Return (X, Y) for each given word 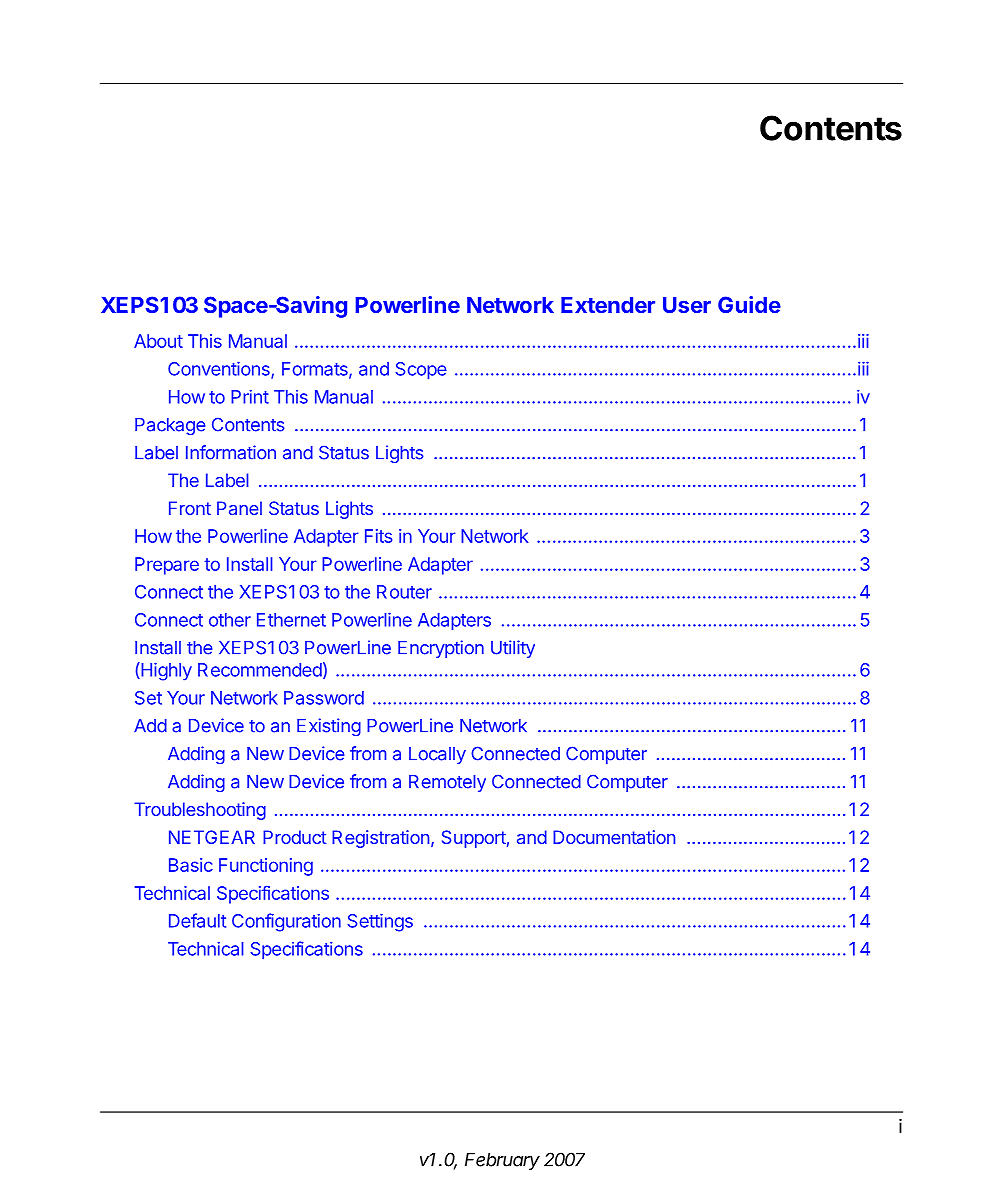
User (687, 305)
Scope (421, 370)
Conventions (220, 369)
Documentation (614, 837)
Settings (380, 923)
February (502, 1161)
